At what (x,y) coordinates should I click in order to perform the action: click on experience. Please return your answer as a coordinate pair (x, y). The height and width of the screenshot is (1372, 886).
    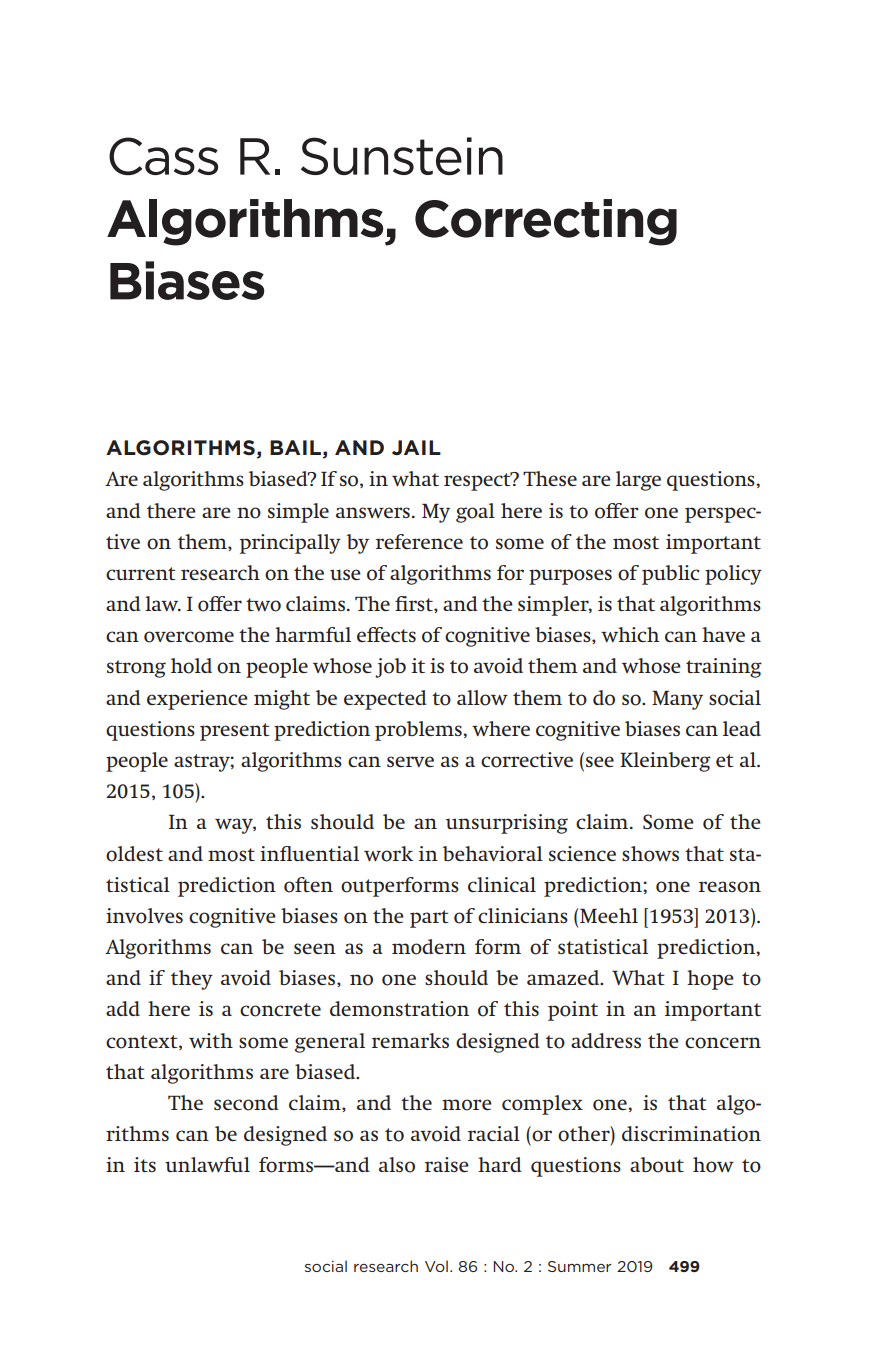
    Looking at the image, I should click on (197, 700).
